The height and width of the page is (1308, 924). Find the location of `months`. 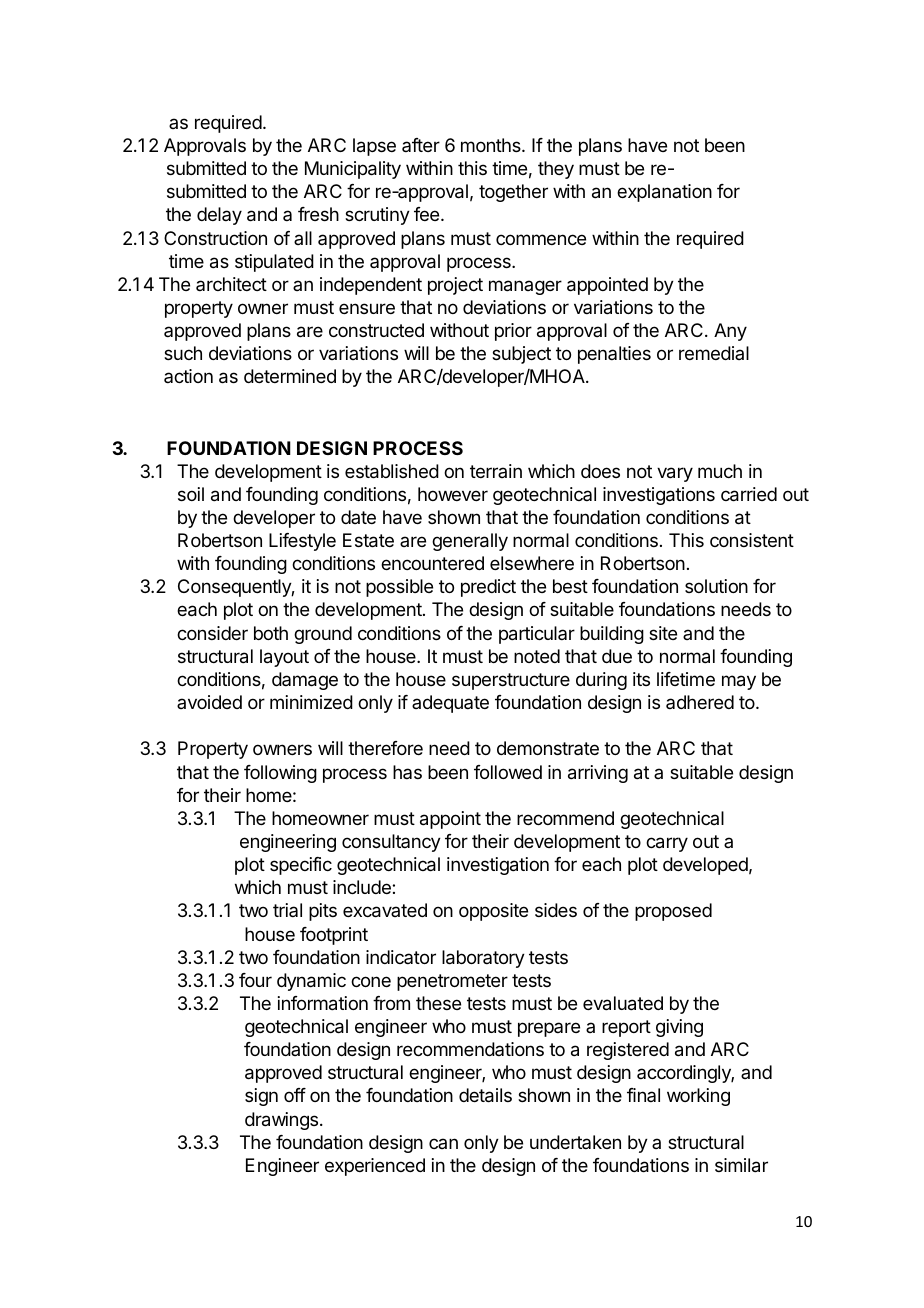

months is located at coordinates (492, 145).
